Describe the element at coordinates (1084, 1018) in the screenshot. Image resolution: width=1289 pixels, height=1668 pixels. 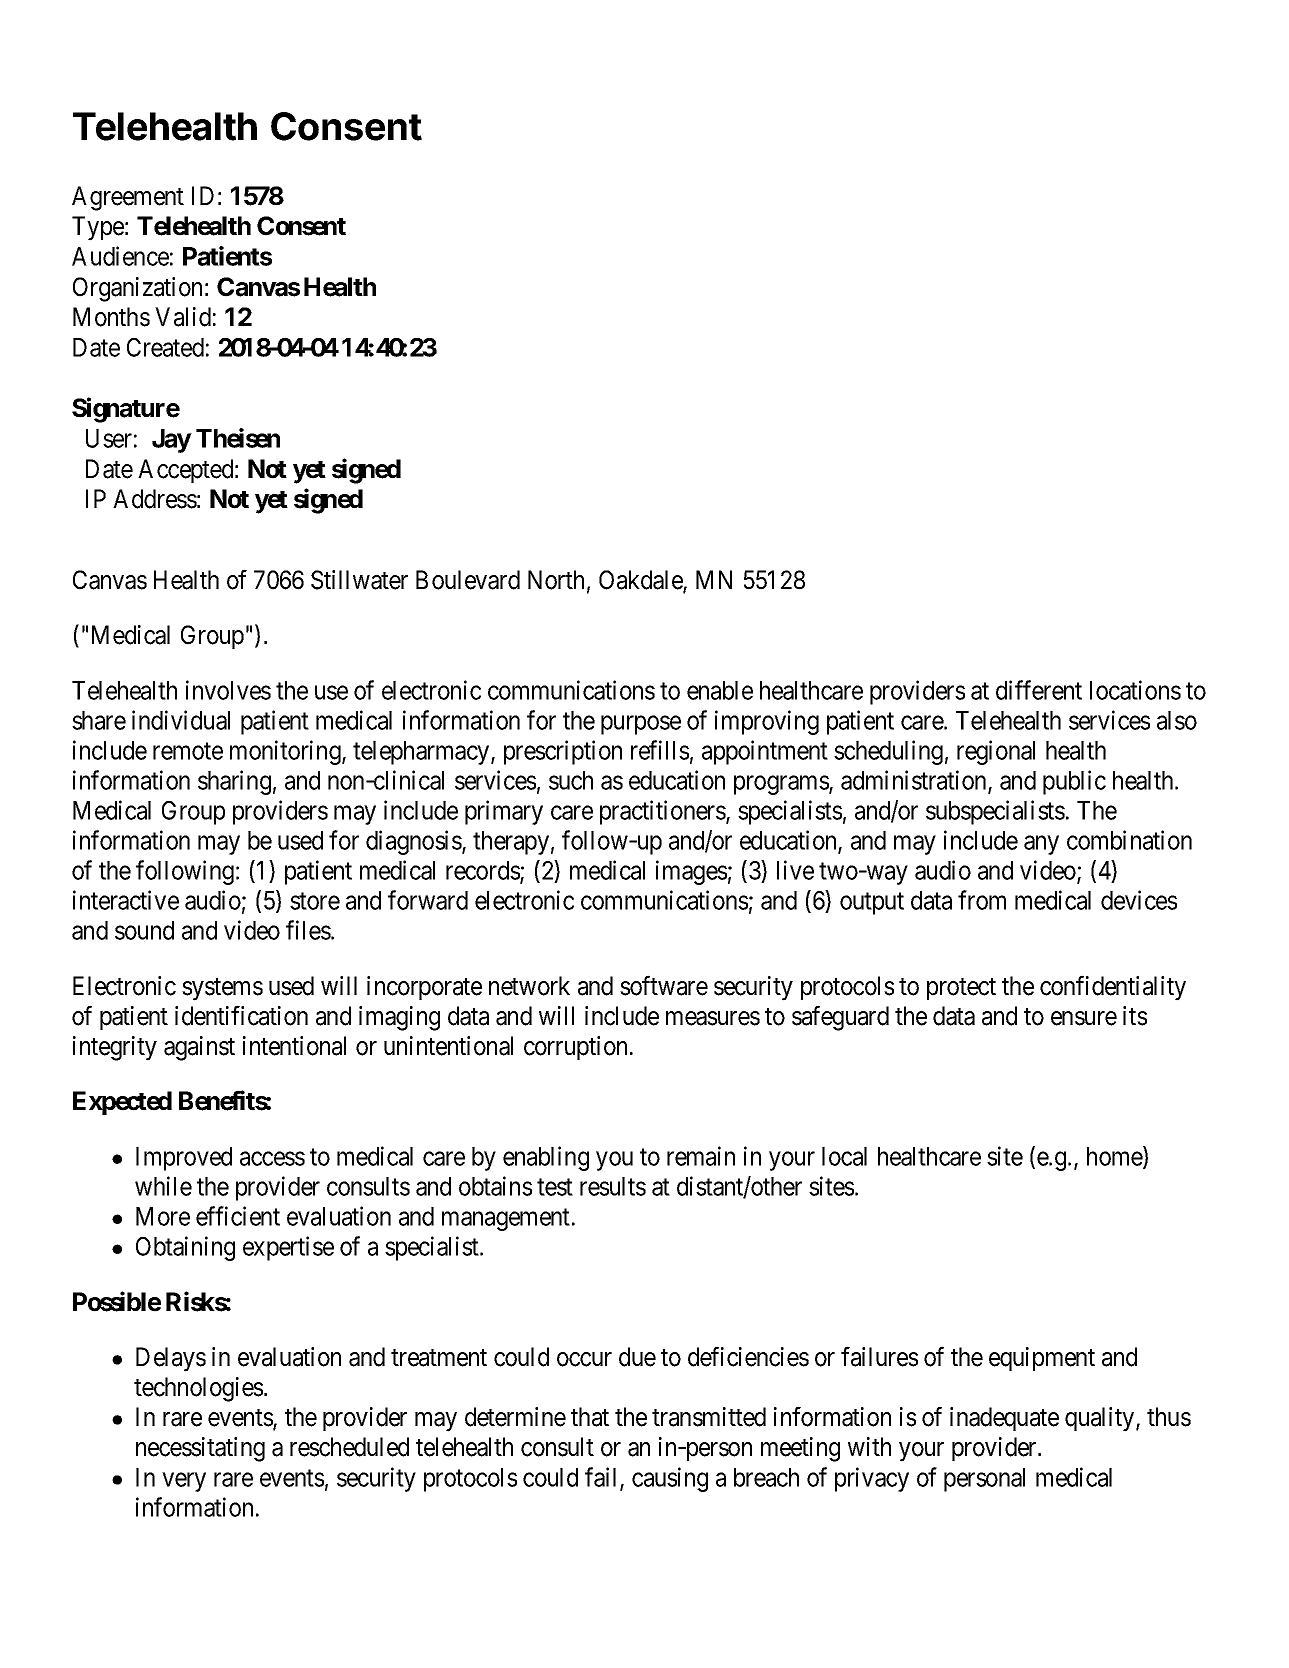
I see `ensure` at that location.
